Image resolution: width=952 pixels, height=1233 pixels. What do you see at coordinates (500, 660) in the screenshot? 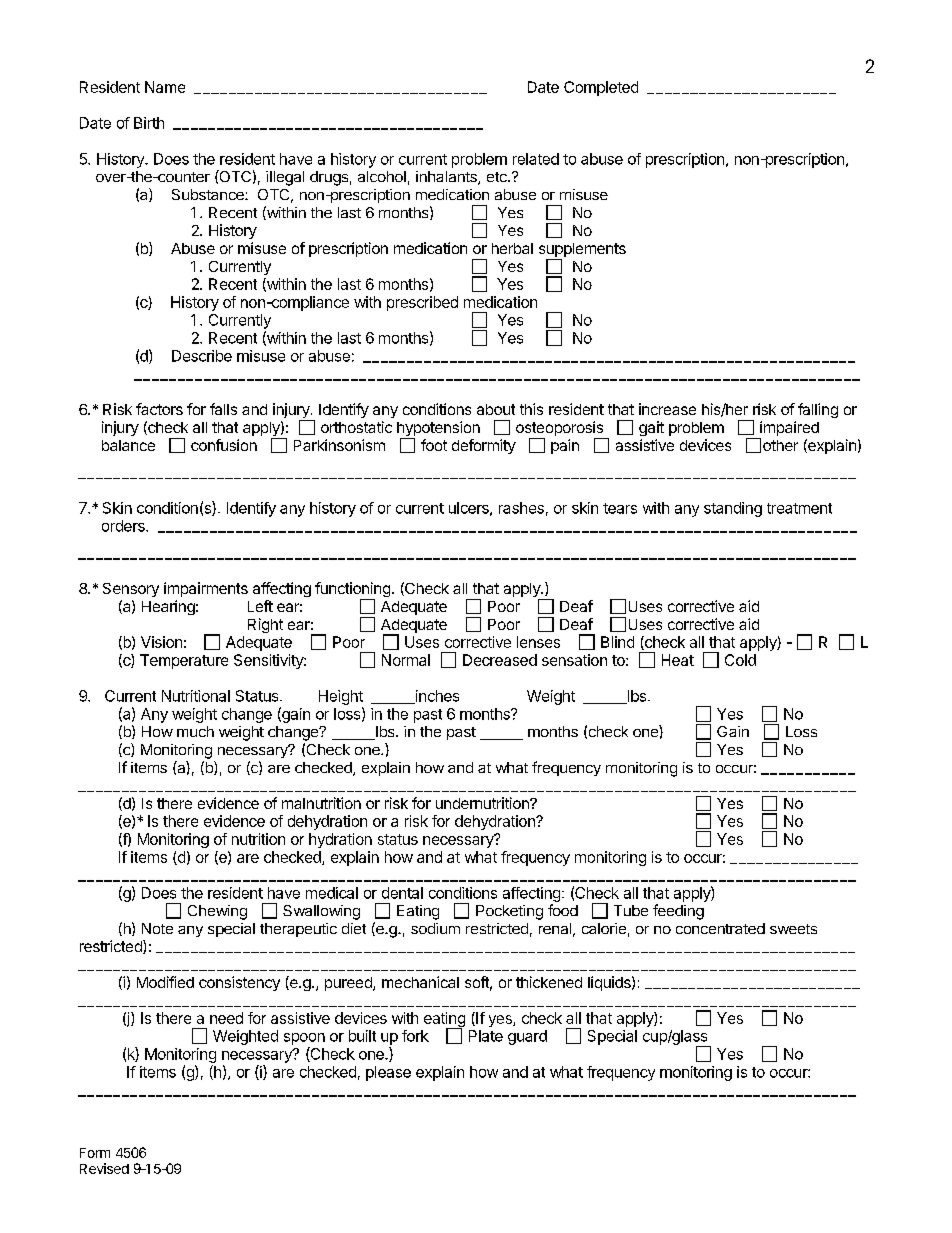
I see `Decreased` at bounding box center [500, 660].
